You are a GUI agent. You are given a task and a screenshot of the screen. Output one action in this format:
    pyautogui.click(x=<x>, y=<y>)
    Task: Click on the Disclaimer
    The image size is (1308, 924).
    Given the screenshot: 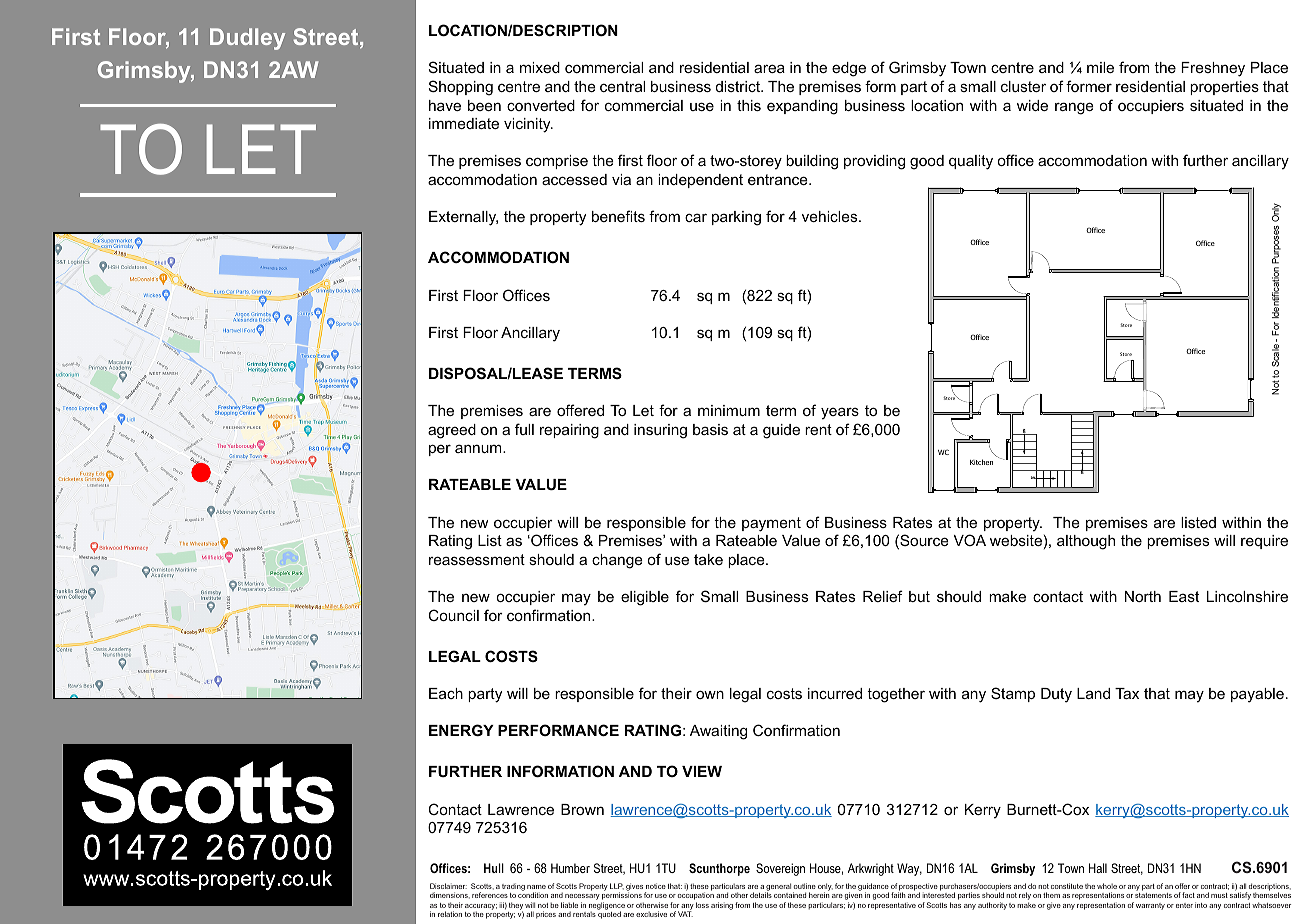 What is the action you would take?
    pyautogui.click(x=448, y=886)
